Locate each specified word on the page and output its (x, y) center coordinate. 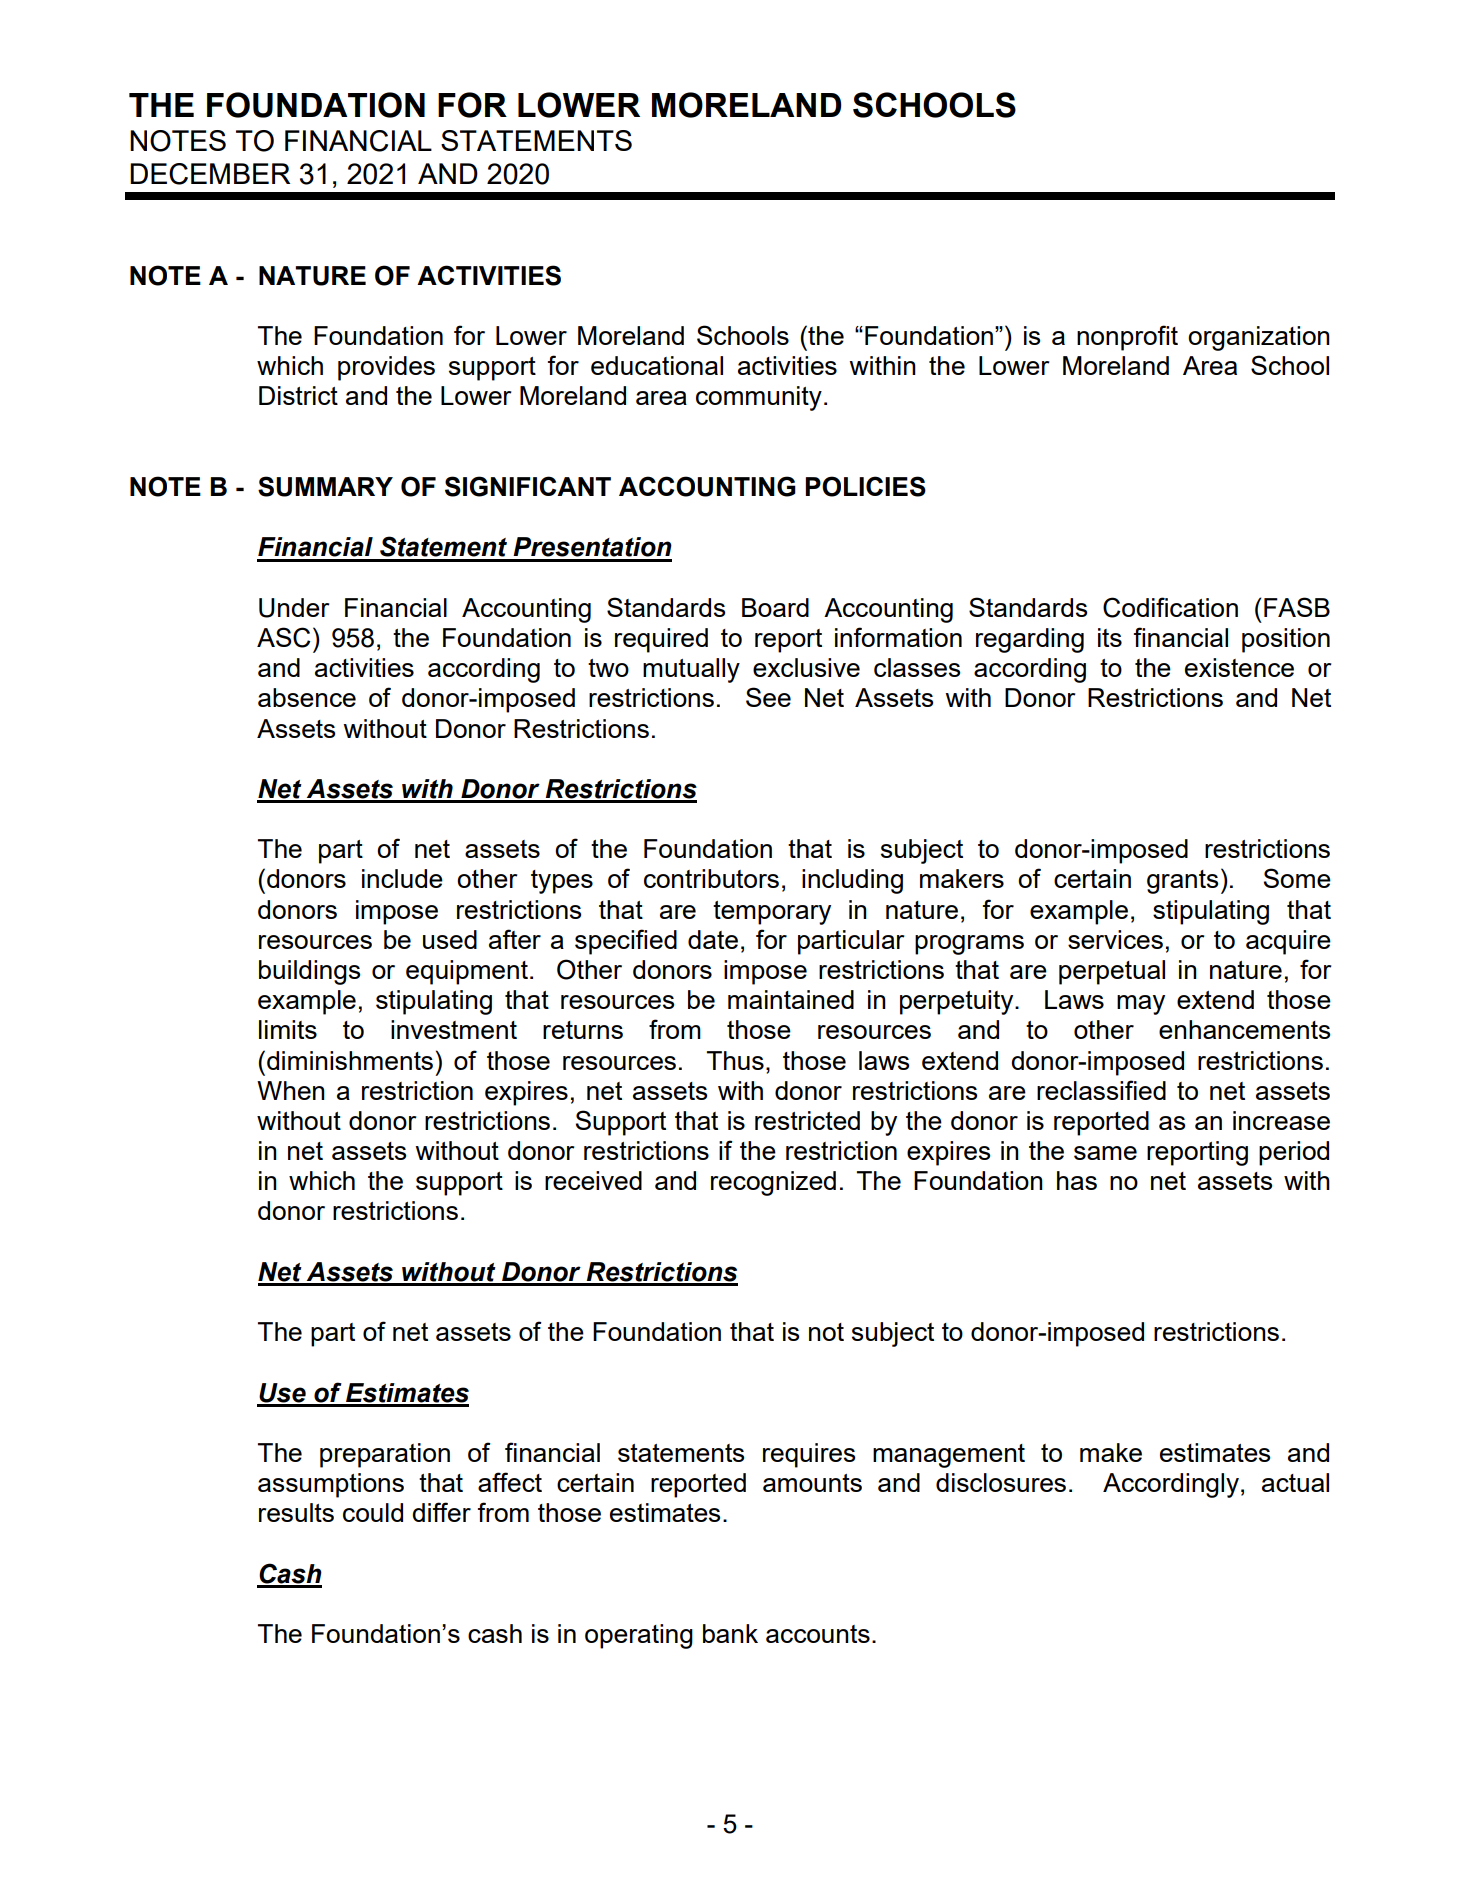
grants (1182, 882)
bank (730, 1633)
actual (1295, 1482)
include (402, 878)
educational (657, 365)
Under (294, 608)
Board (775, 607)
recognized (773, 1183)
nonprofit (1127, 338)
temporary (772, 913)
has (1077, 1180)
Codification (1170, 607)
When (291, 1090)
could (373, 1512)
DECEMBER (210, 174)
